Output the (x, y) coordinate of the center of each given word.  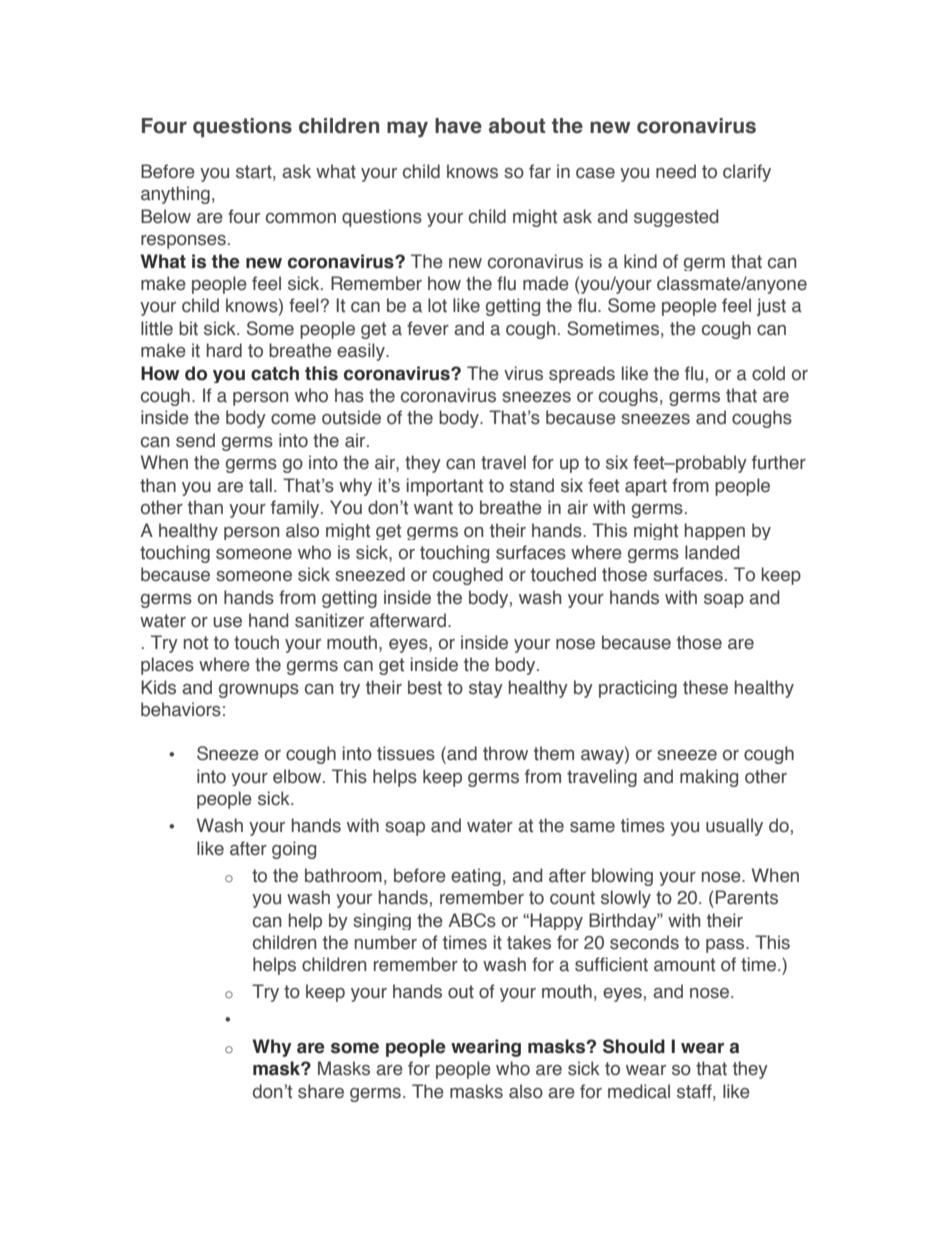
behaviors (181, 709)
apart (646, 487)
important (445, 487)
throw (505, 753)
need (676, 171)
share (321, 1091)
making (709, 778)
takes (529, 942)
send (195, 440)
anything (175, 195)
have (458, 126)
